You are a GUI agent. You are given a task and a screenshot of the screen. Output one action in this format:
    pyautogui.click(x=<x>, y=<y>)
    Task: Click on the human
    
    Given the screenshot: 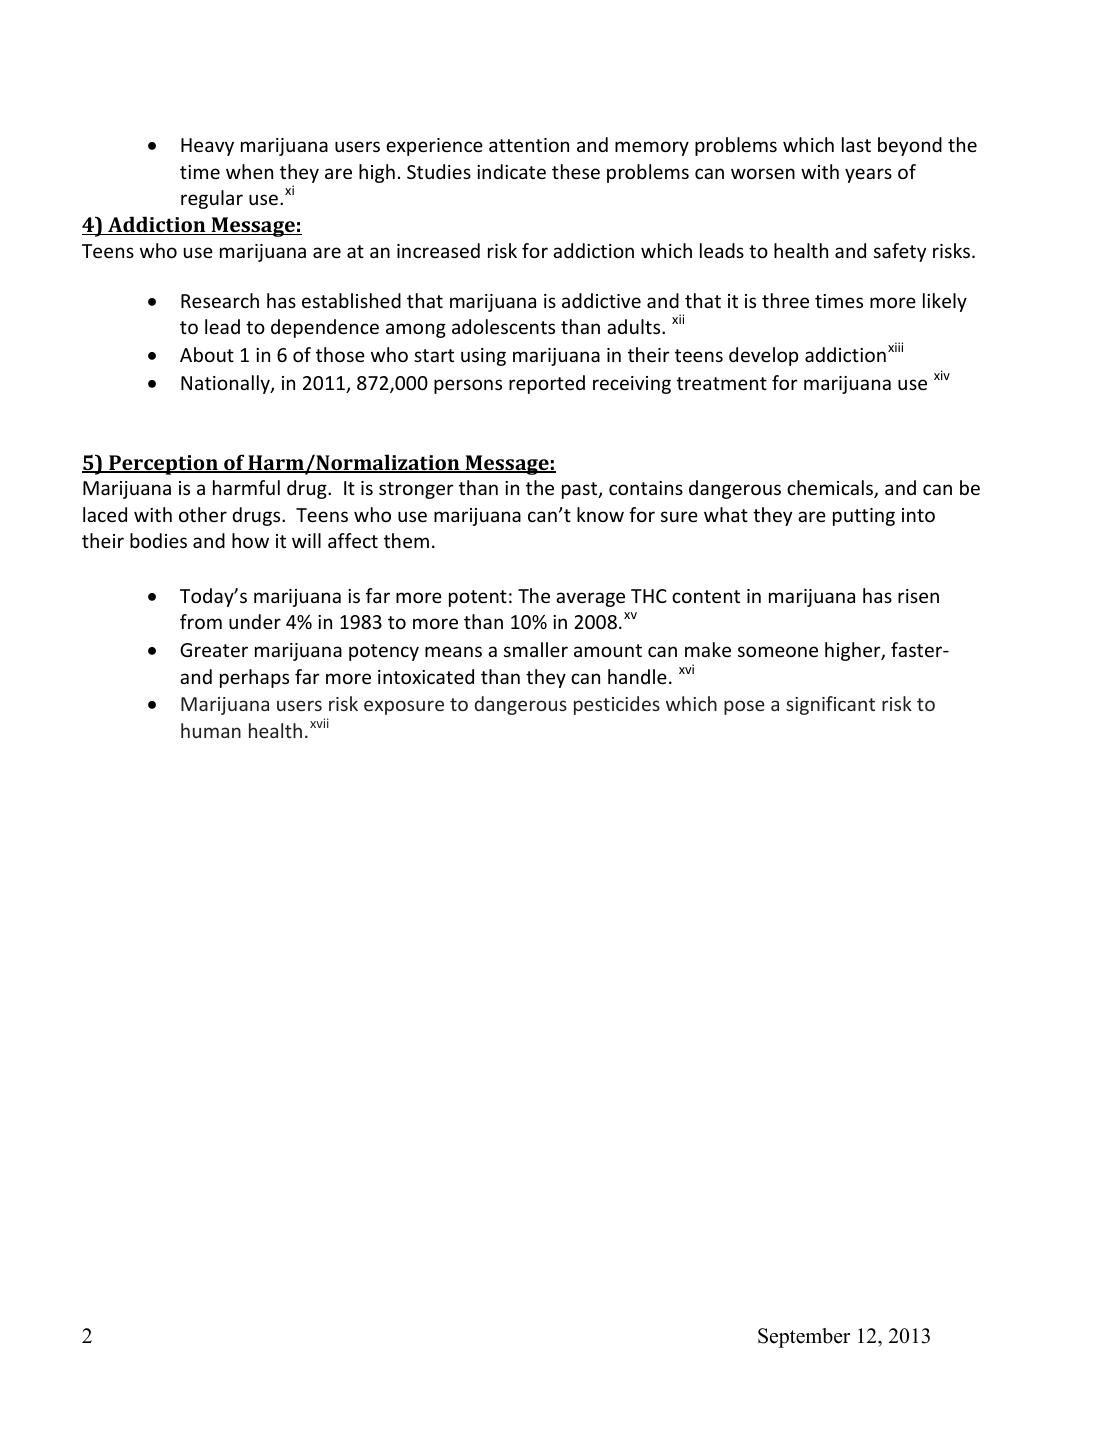 What is the action you would take?
    pyautogui.click(x=211, y=730)
